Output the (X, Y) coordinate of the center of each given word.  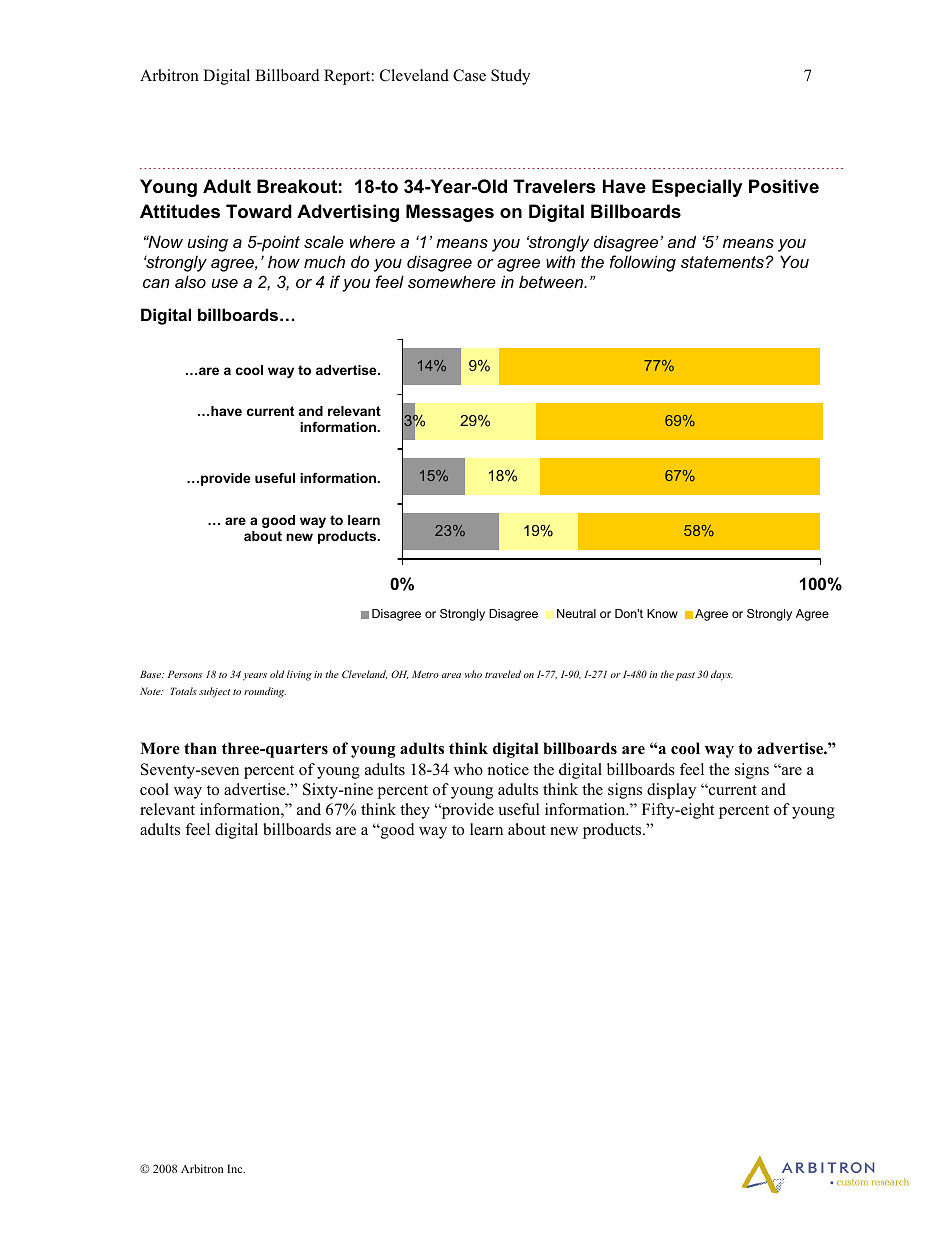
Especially (697, 188)
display (671, 791)
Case (469, 75)
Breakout (297, 186)
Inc (236, 1168)
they (415, 811)
